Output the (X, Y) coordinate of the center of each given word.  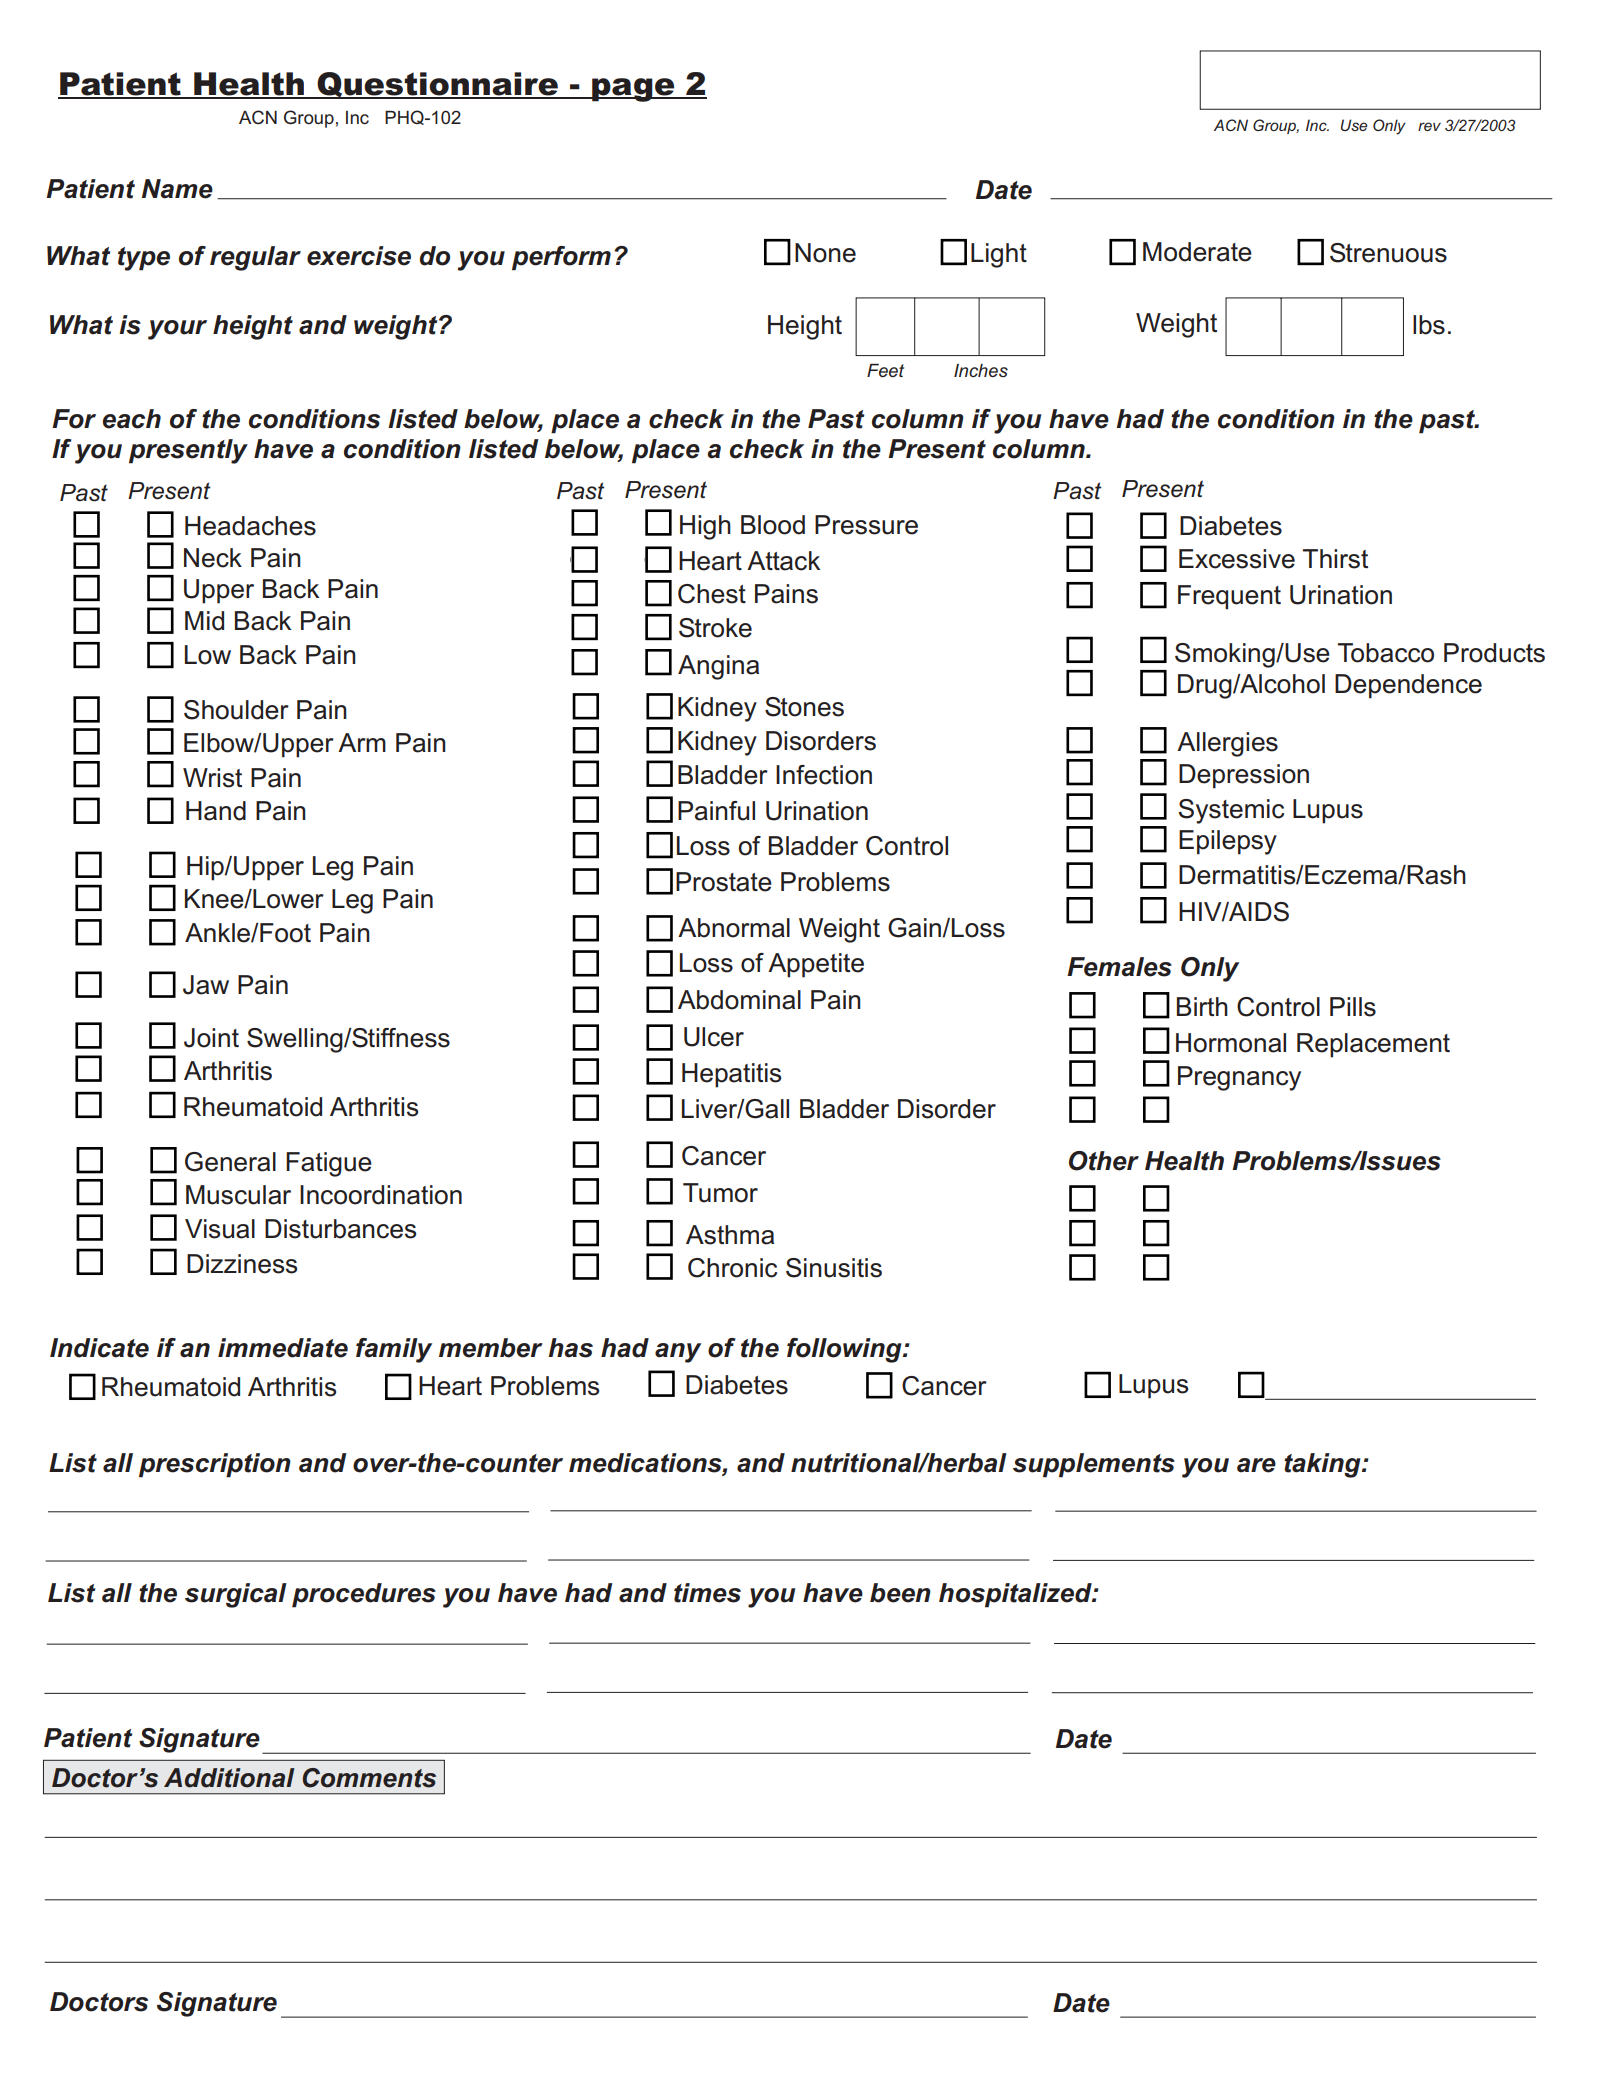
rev (1429, 126)
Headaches (250, 526)
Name (177, 189)
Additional (229, 1778)
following (845, 1350)
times (707, 1593)
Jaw (206, 985)
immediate (283, 1348)
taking (1323, 1465)
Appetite (816, 965)
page (633, 90)
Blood (773, 525)
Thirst (1335, 559)
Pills (1353, 1007)
